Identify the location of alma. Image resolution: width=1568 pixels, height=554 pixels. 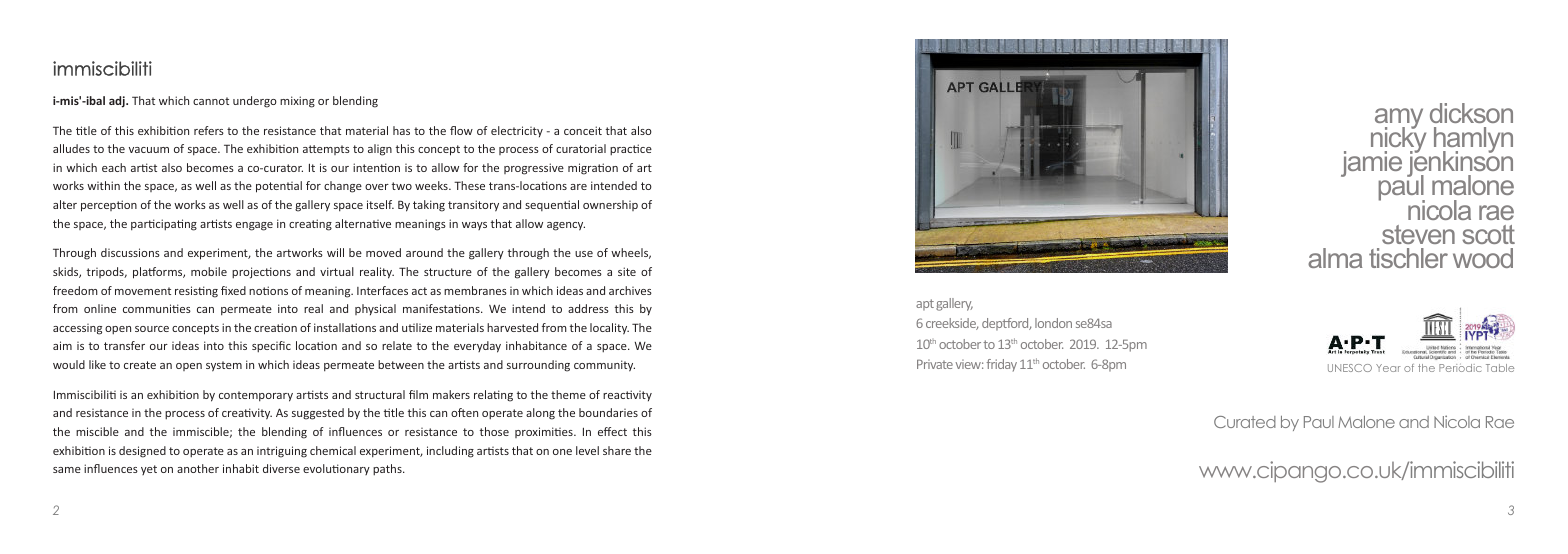
(1335, 258).
